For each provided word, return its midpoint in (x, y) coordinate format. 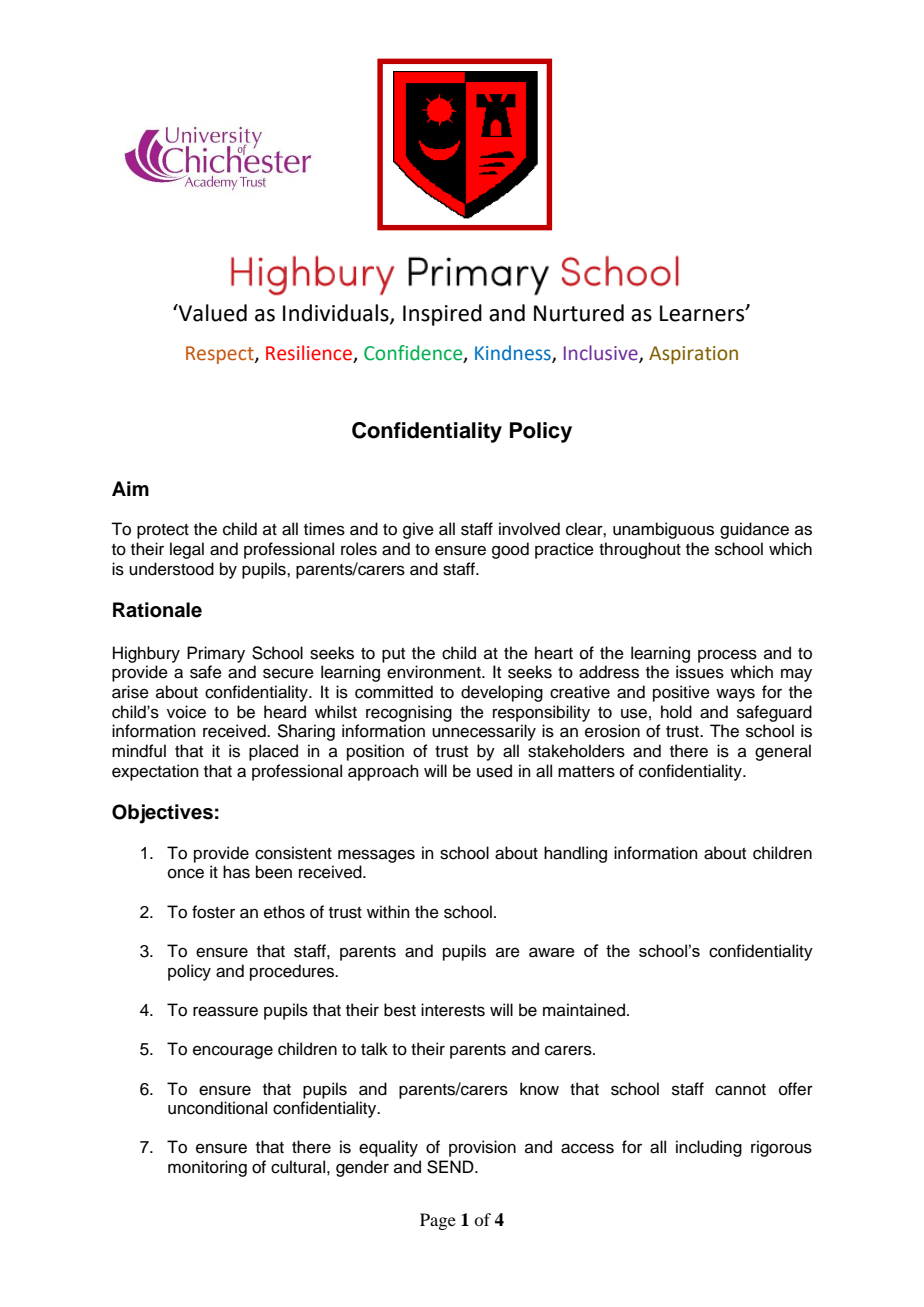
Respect (221, 355)
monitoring (207, 1168)
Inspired (442, 315)
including (709, 1148)
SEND (451, 1167)
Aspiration (693, 355)
